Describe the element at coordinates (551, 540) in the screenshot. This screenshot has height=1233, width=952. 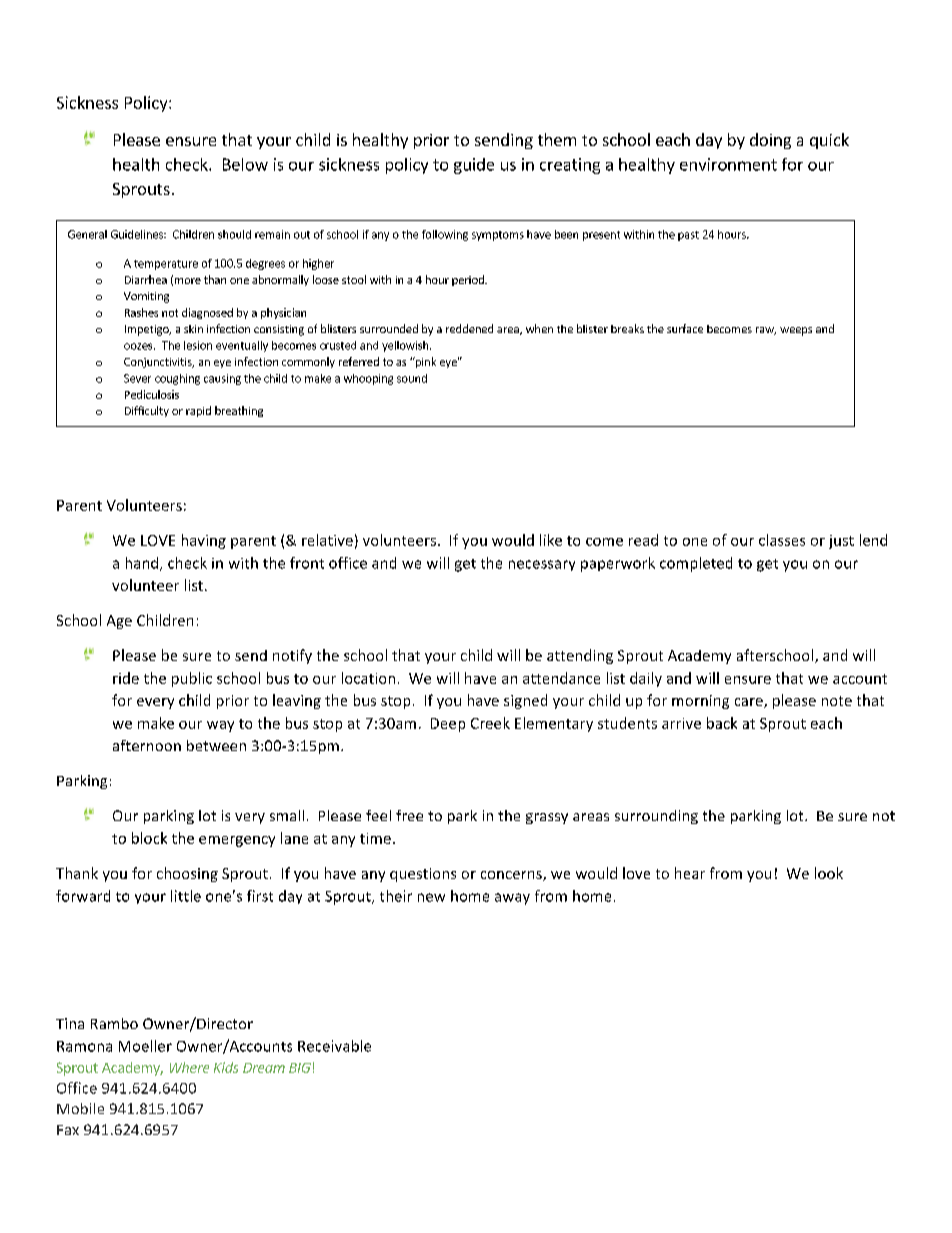
I see `like` at that location.
